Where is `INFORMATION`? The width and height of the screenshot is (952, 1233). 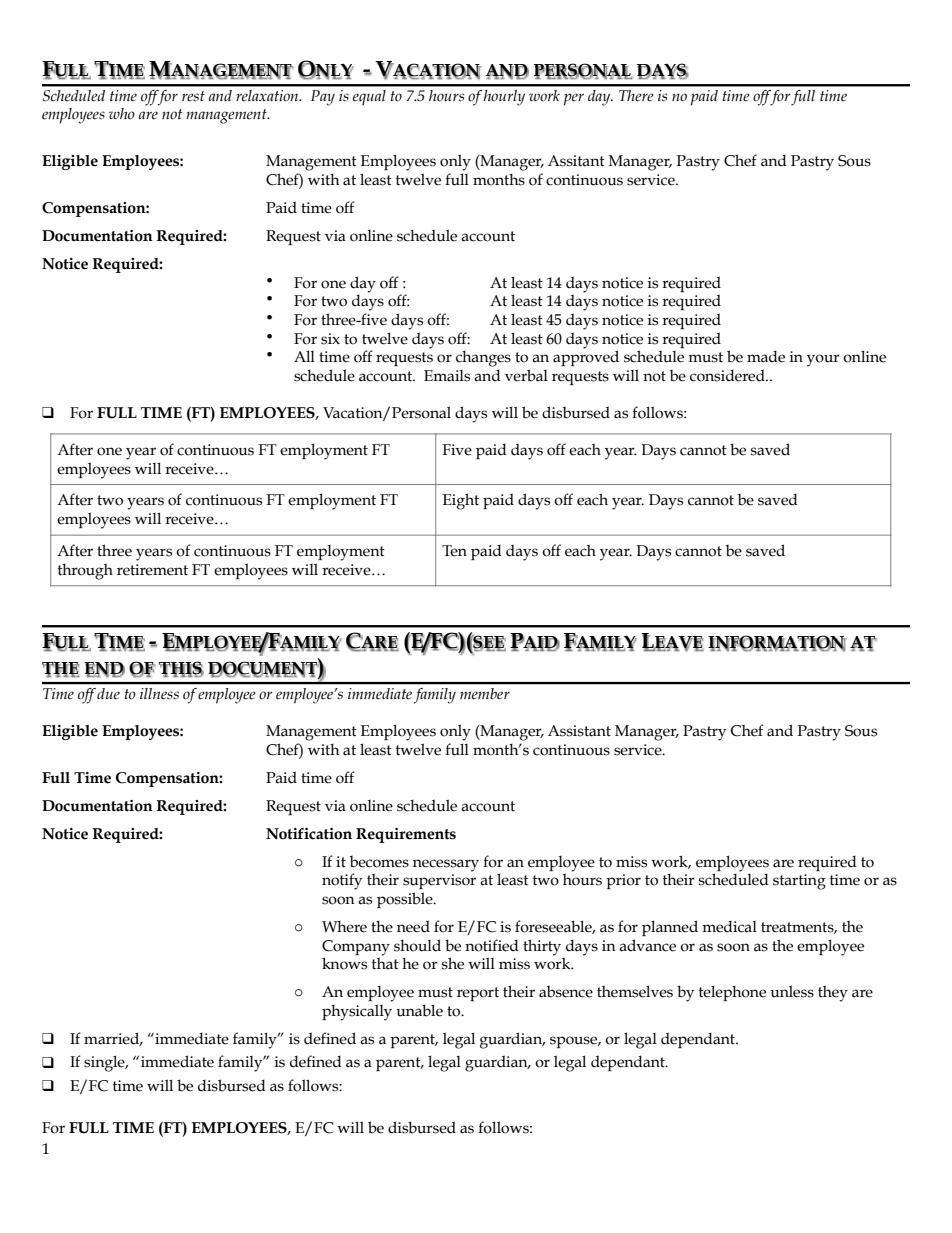 INFORMATION is located at coordinates (777, 642).
